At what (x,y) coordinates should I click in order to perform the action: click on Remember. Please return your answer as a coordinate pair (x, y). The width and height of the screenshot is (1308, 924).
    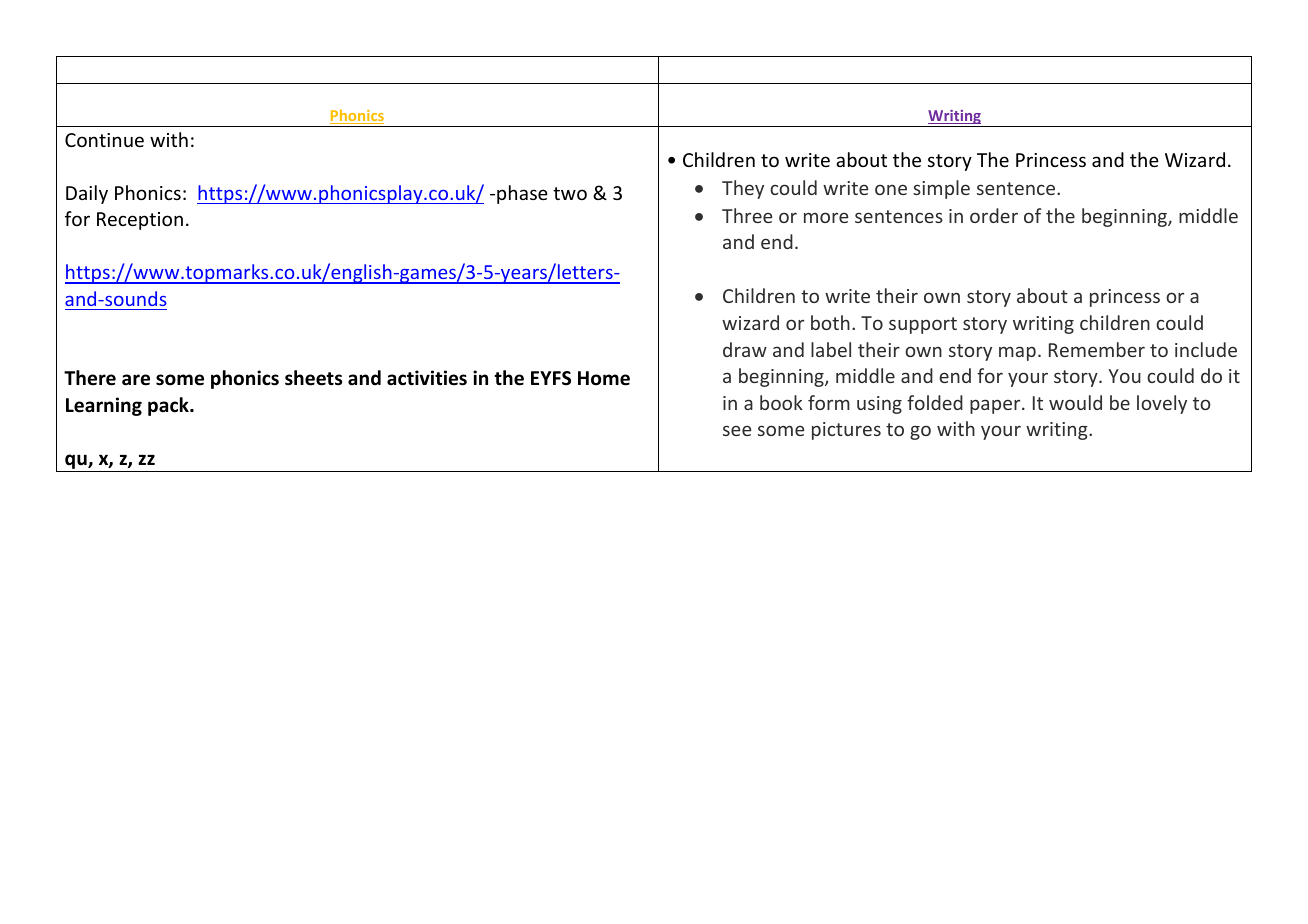
    Looking at the image, I should click on (1097, 349).
